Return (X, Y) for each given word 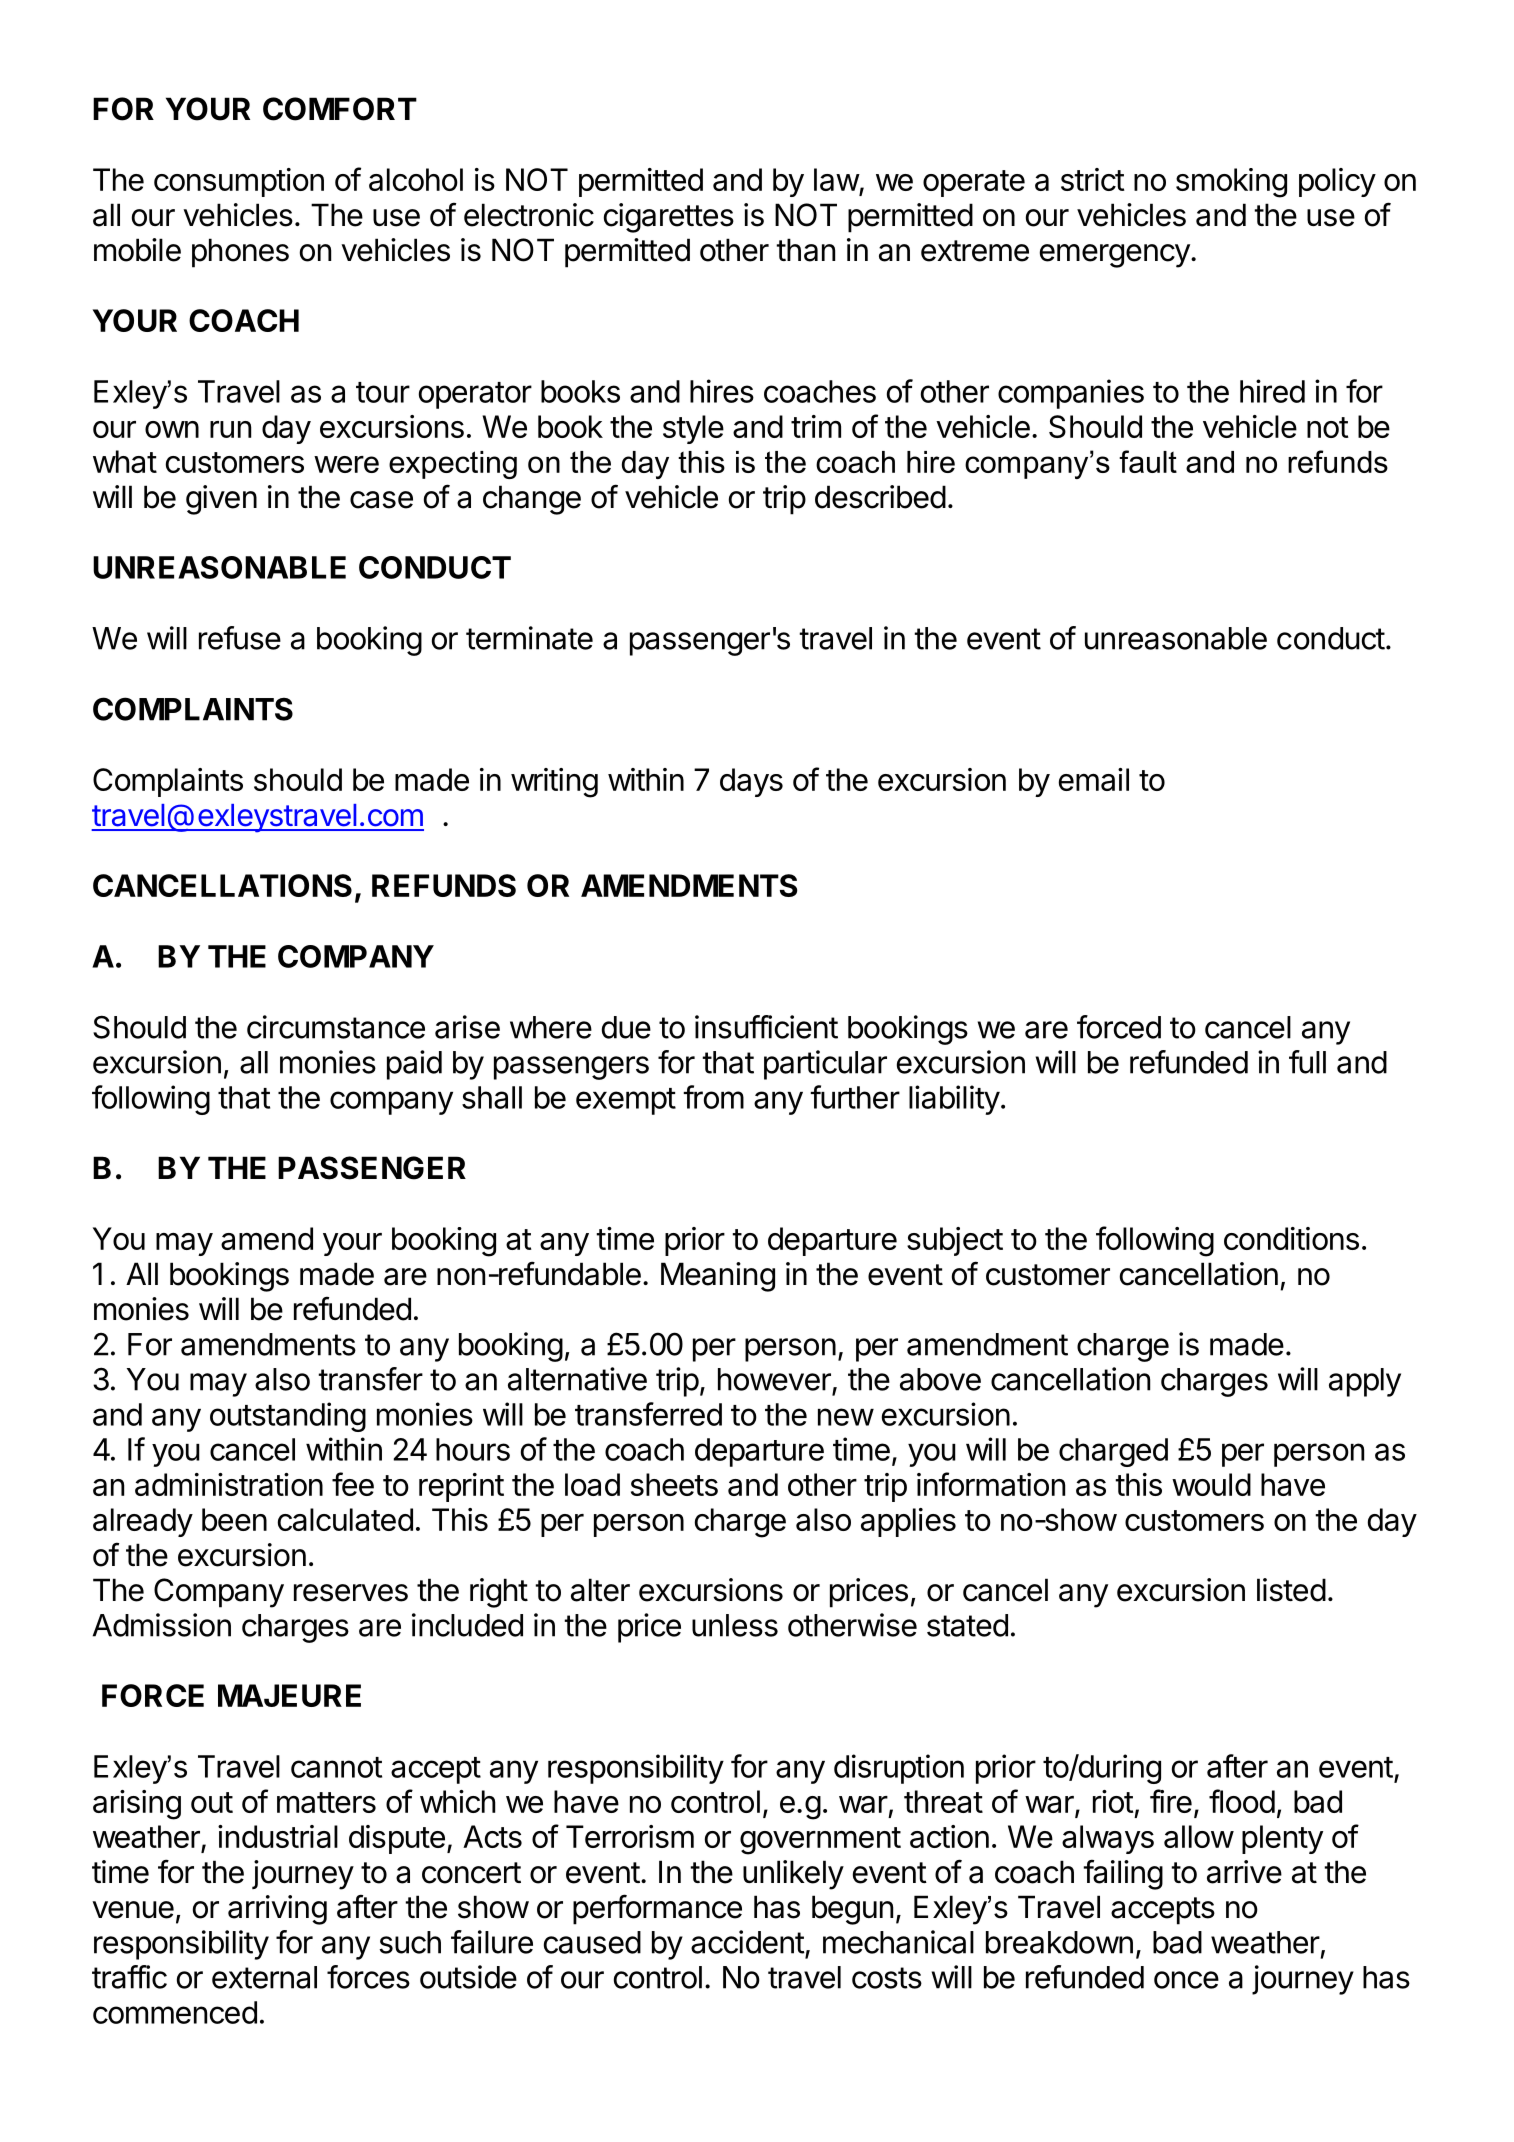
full (1307, 1062)
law (837, 179)
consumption (239, 182)
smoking (1231, 183)
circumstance (336, 1027)
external (264, 1977)
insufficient (766, 1027)
